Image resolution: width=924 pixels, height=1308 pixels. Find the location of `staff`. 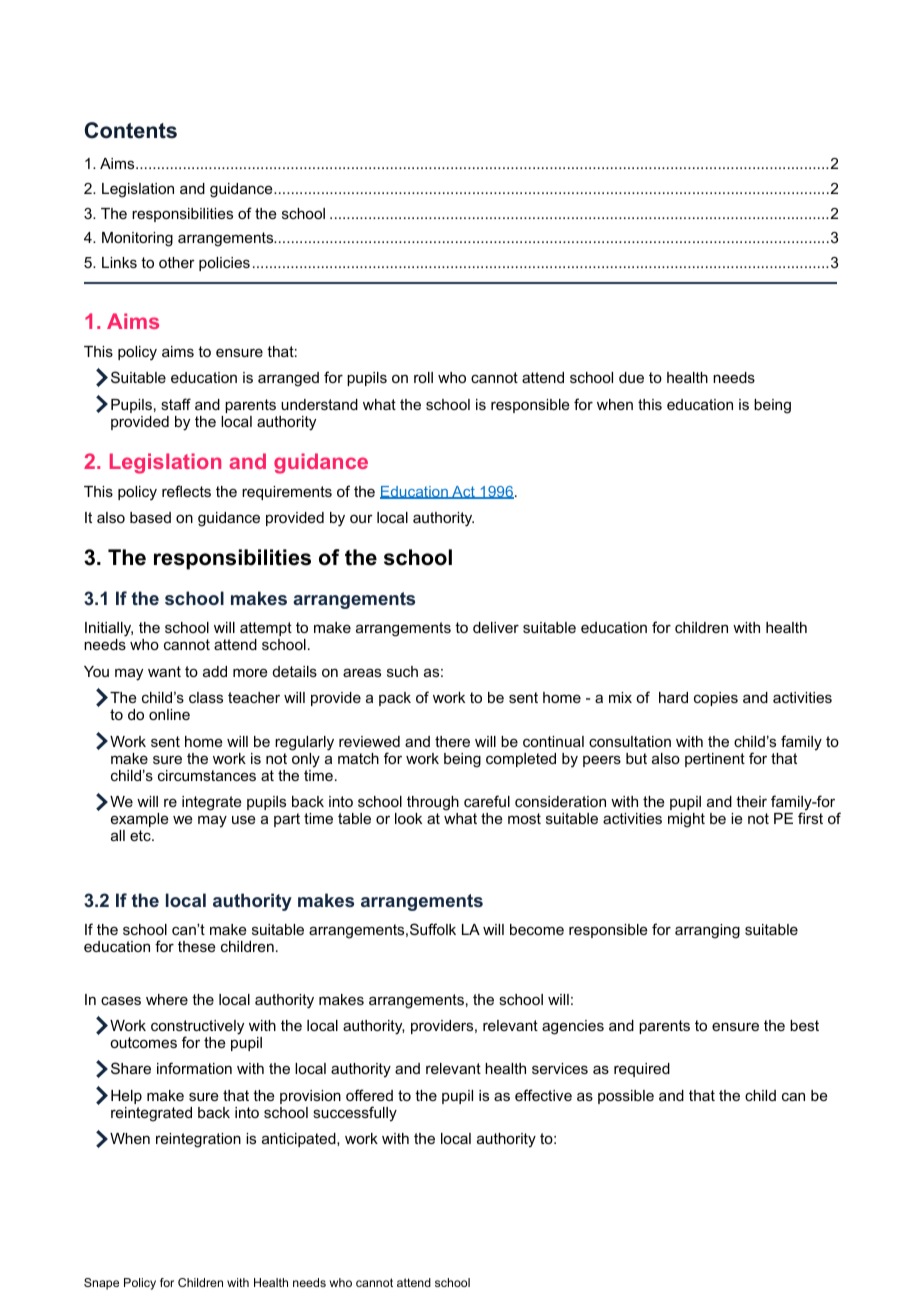

staff is located at coordinates (176, 404).
